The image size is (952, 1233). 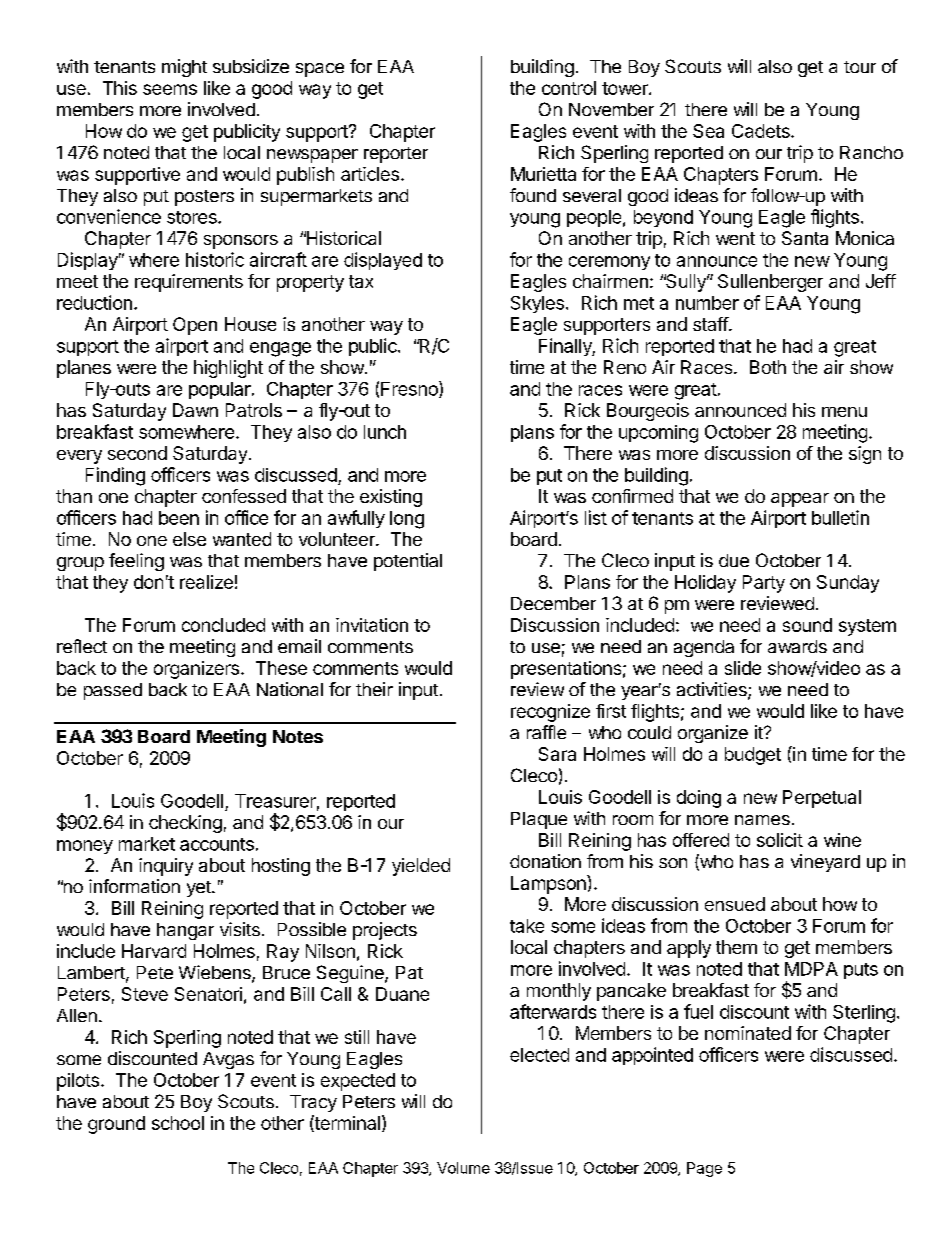 I want to click on December, so click(x=553, y=603).
